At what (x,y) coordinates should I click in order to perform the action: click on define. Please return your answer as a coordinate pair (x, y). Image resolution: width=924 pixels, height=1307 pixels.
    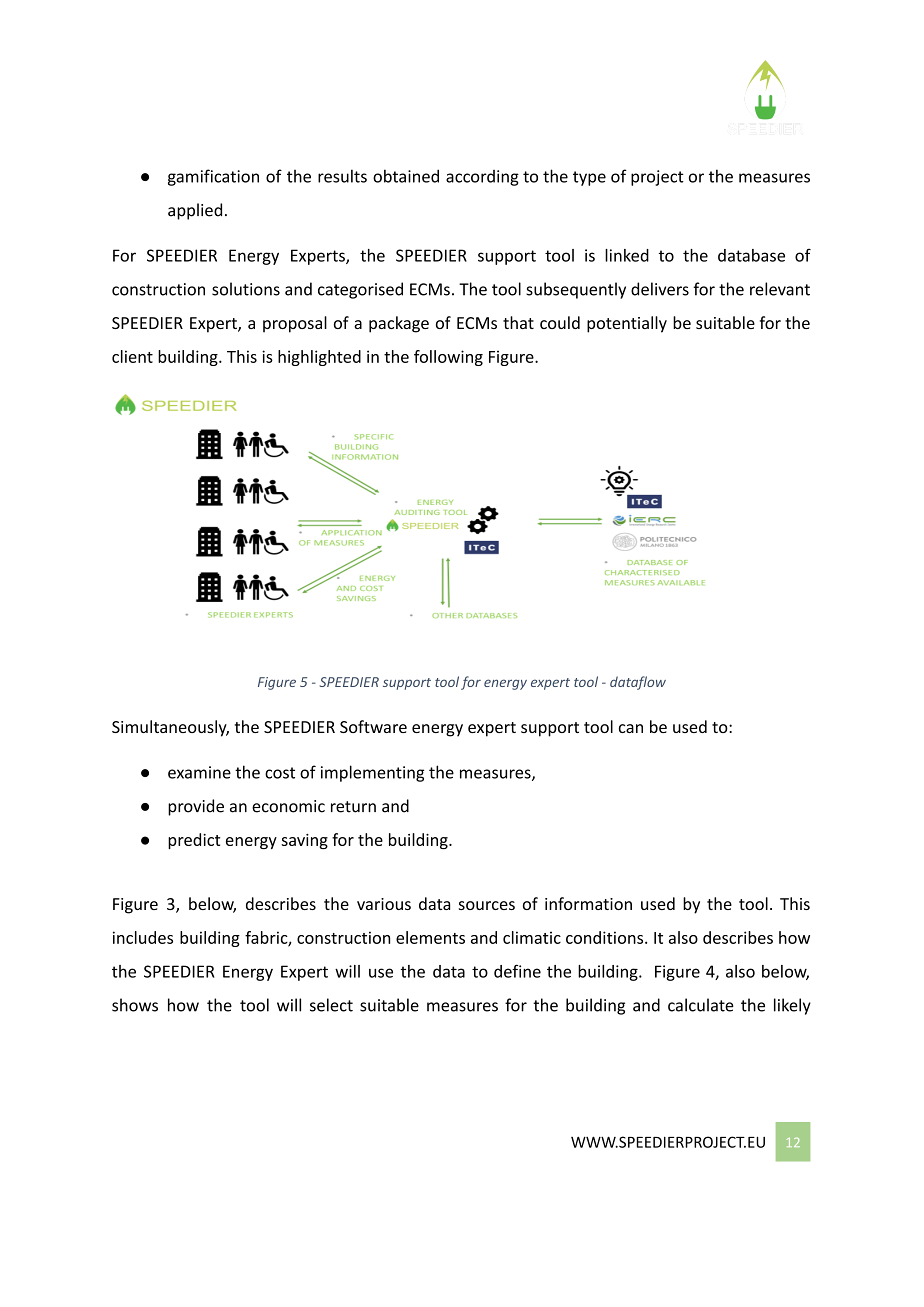
    Looking at the image, I should click on (517, 971).
